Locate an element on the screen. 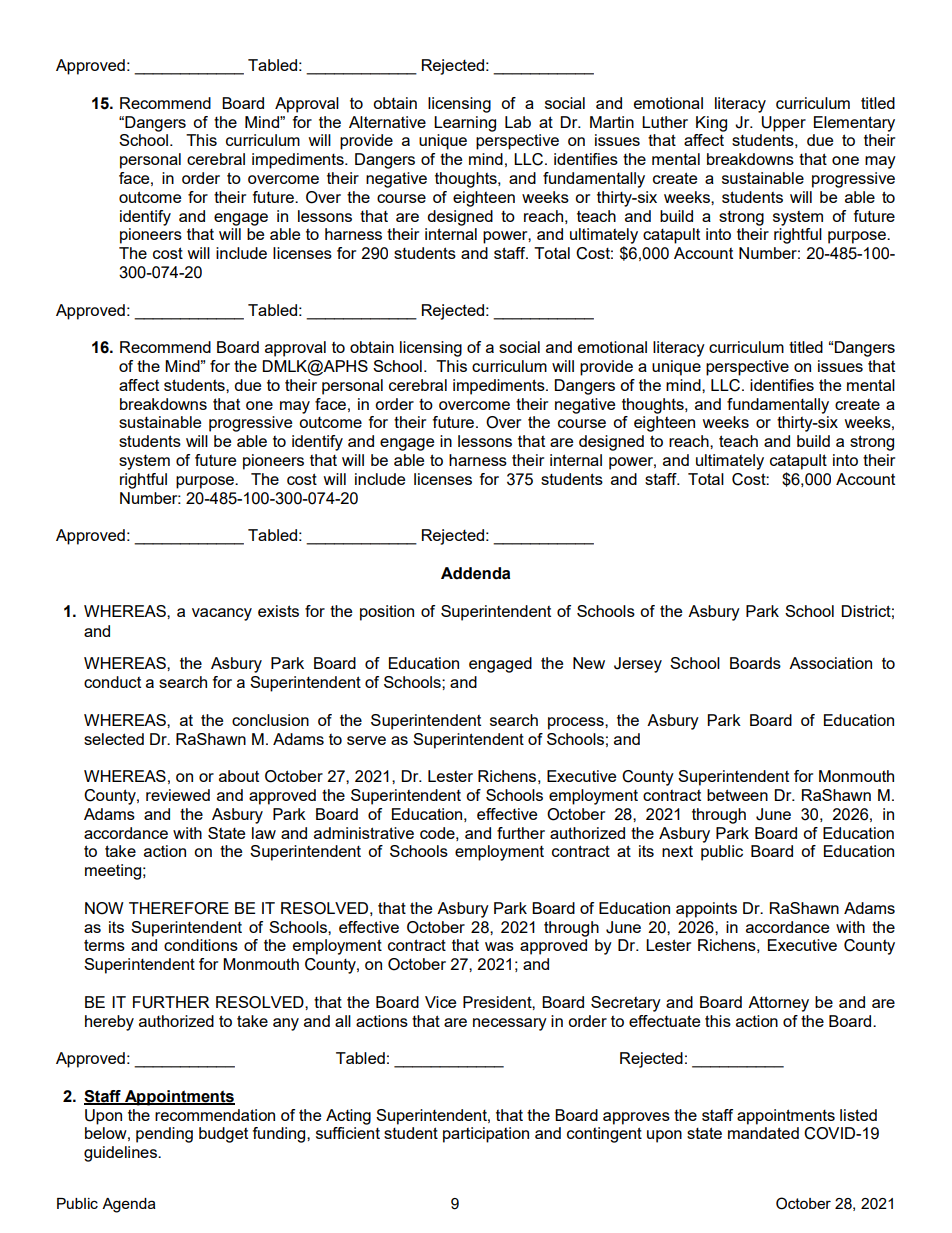  was is located at coordinates (499, 946).
